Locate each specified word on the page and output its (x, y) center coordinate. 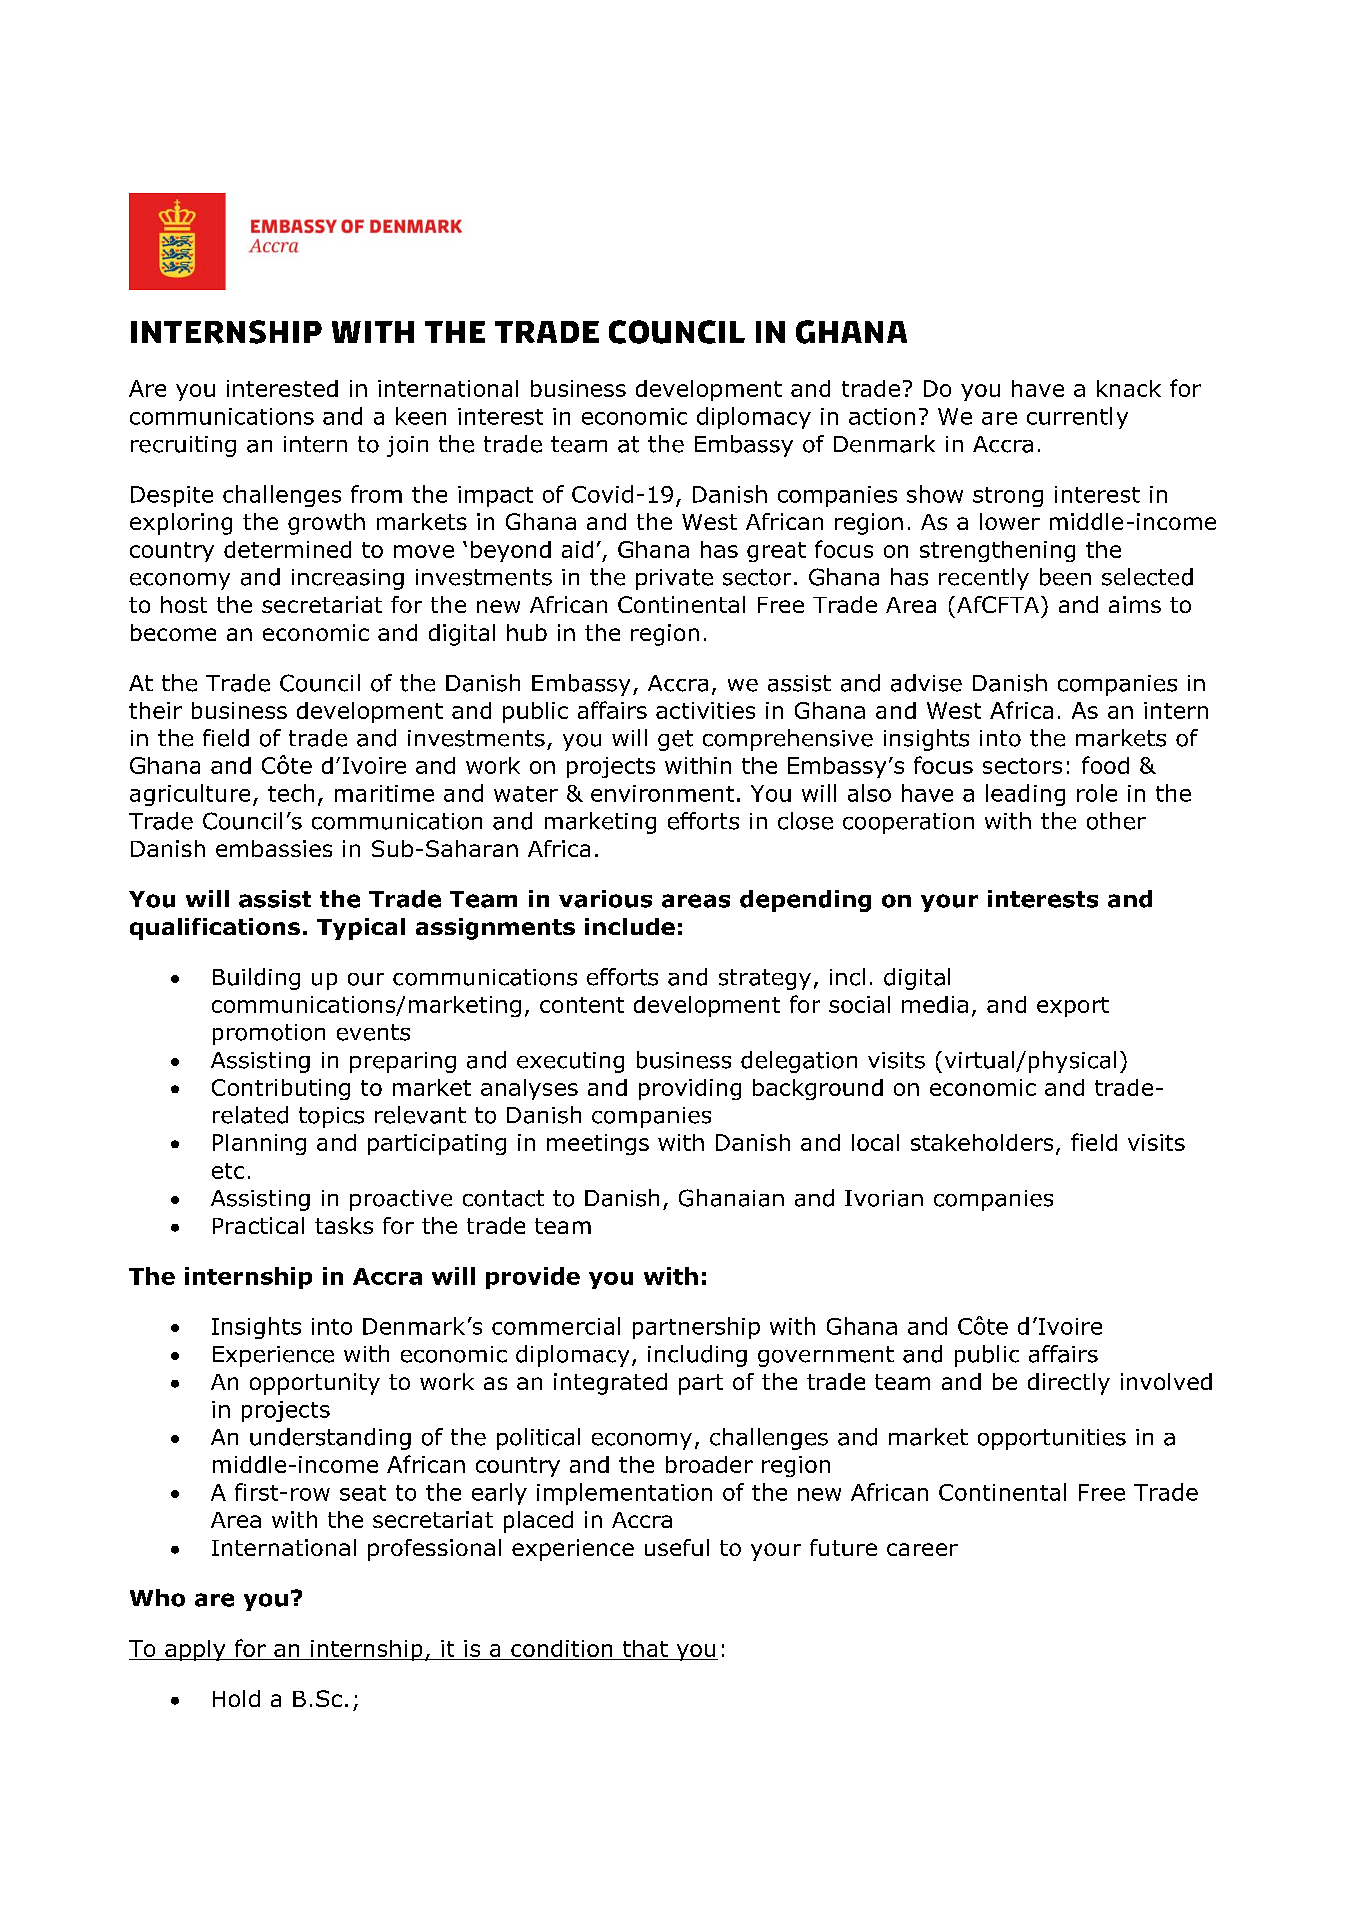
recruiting (183, 446)
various (605, 899)
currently (1077, 418)
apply (195, 1650)
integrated (610, 1384)
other (1116, 821)
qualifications (215, 929)
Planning (259, 1144)
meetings (598, 1144)
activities (705, 710)
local (875, 1142)
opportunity (315, 1384)
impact (495, 496)
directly (1069, 1384)
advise (926, 683)
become (173, 632)
